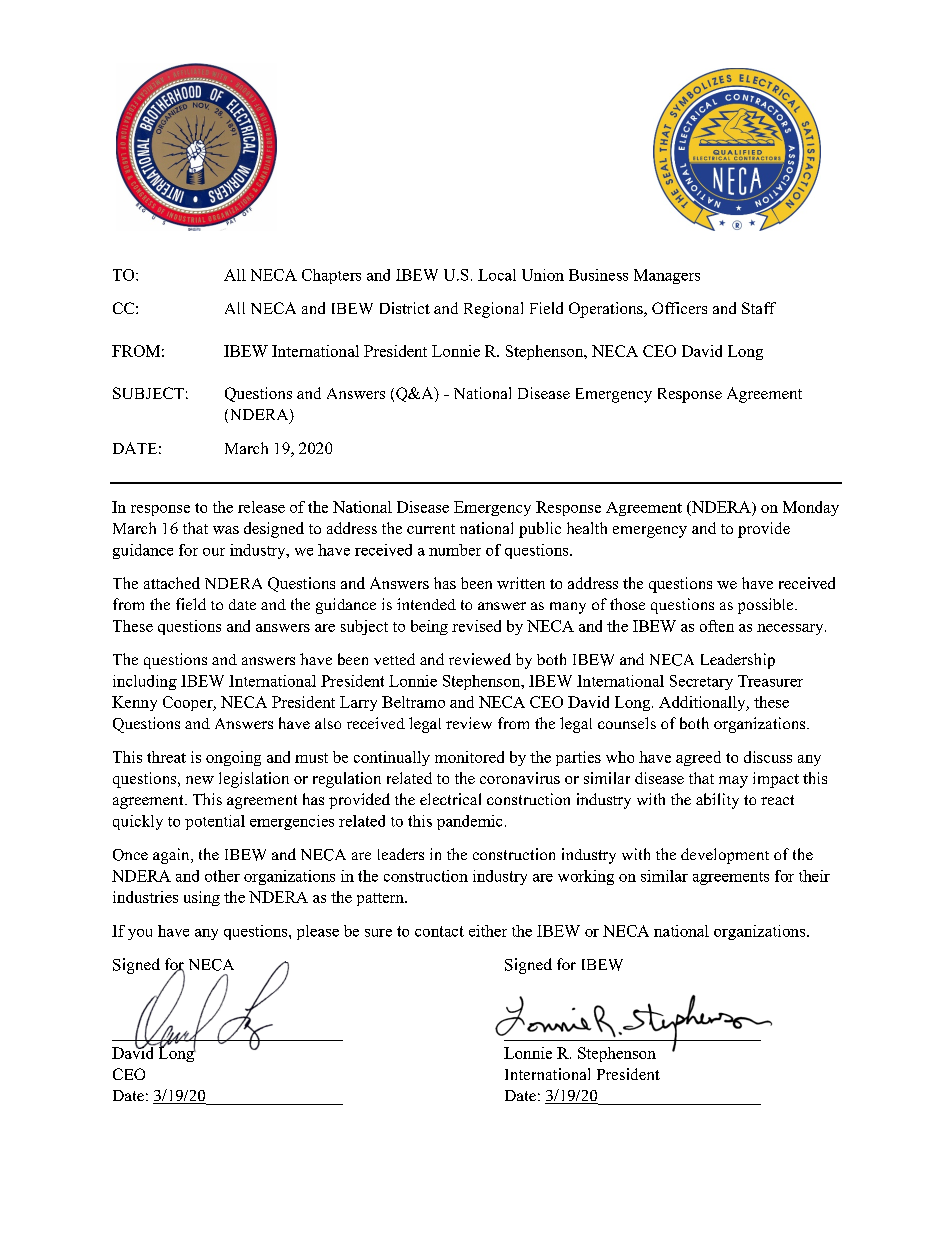 Image resolution: width=952 pixels, height=1233 pixels. Describe the element at coordinates (493, 310) in the document. I see `Regional` at that location.
